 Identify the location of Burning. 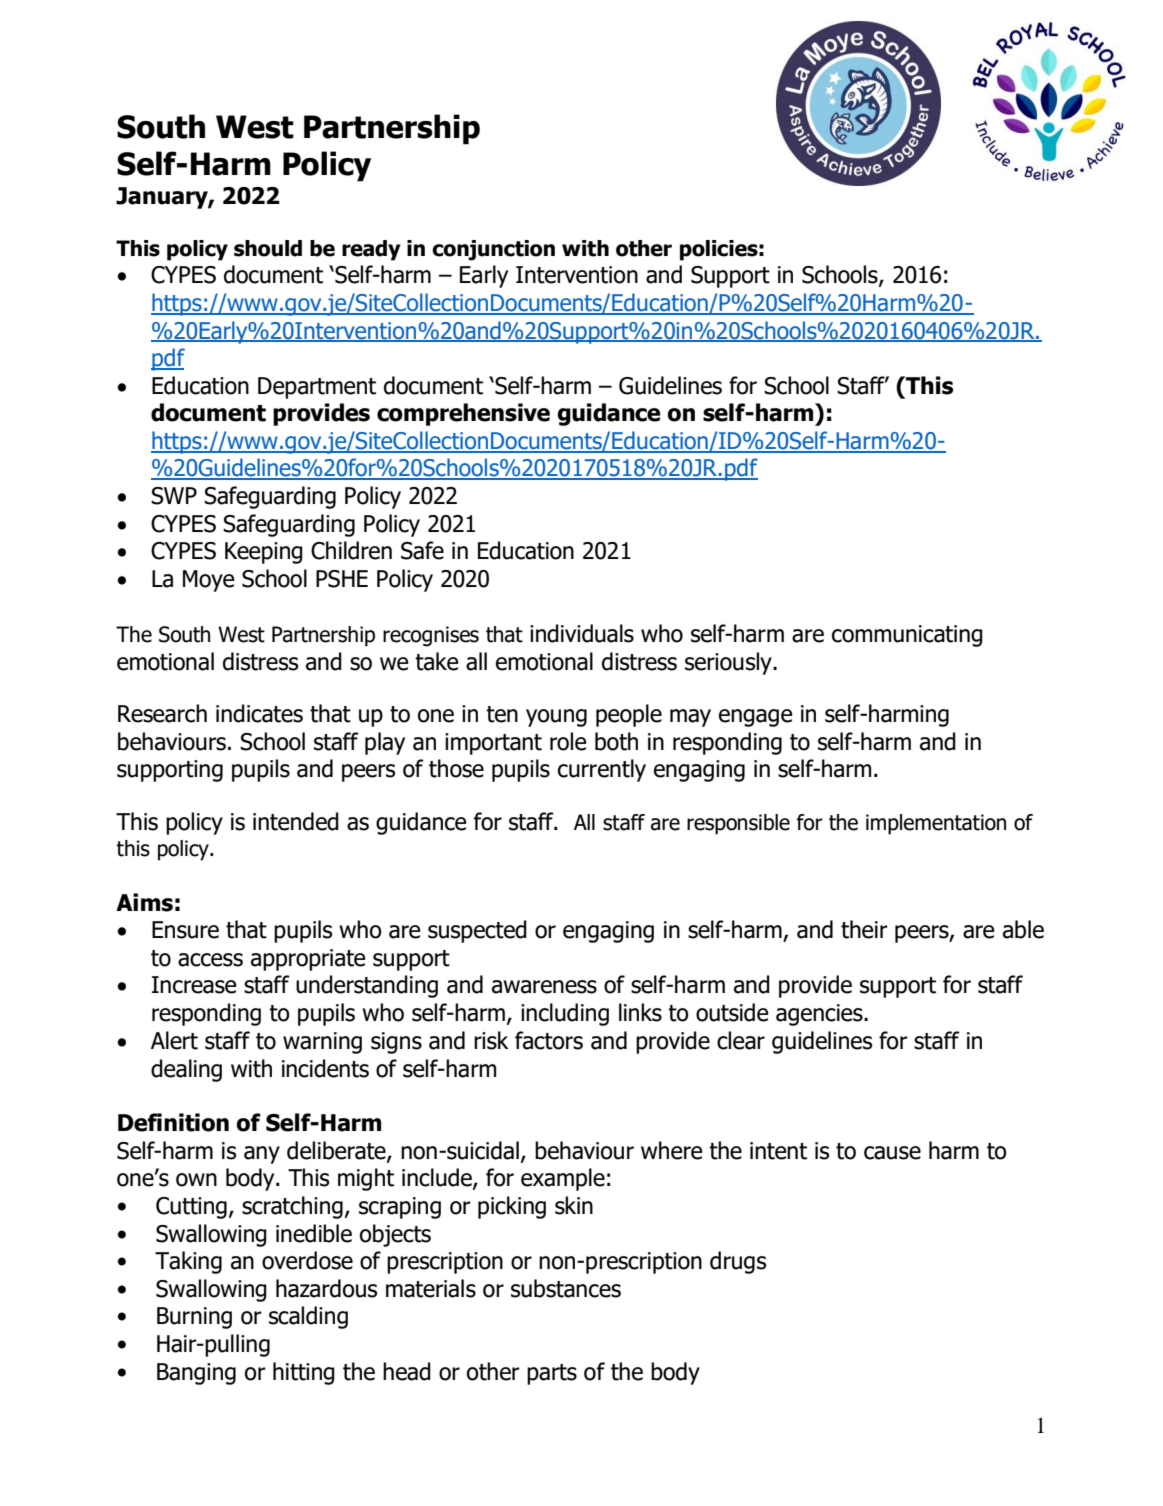
(194, 1318).
